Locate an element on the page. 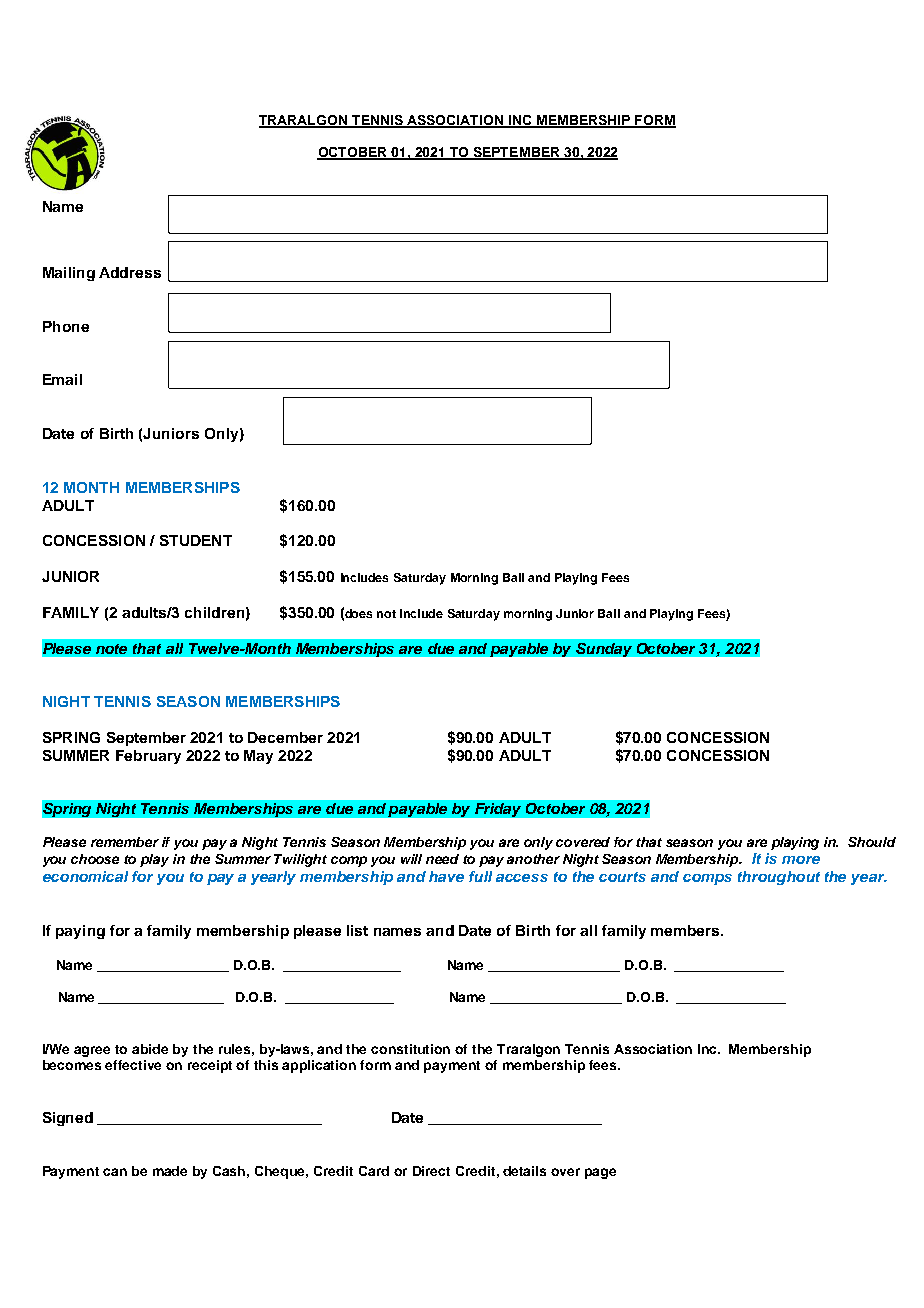  December is located at coordinates (285, 737).
